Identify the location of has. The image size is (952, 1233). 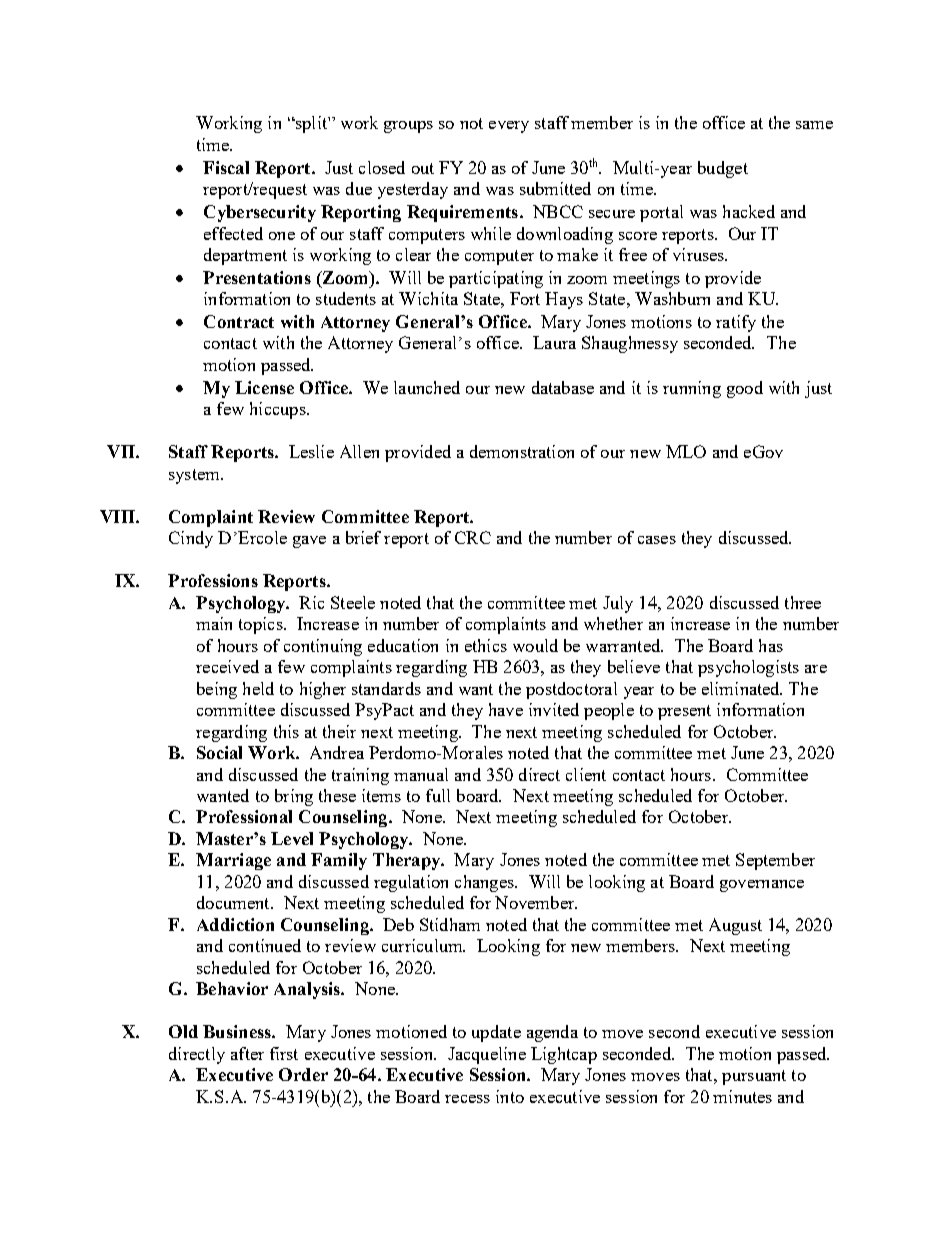
(771, 645).
